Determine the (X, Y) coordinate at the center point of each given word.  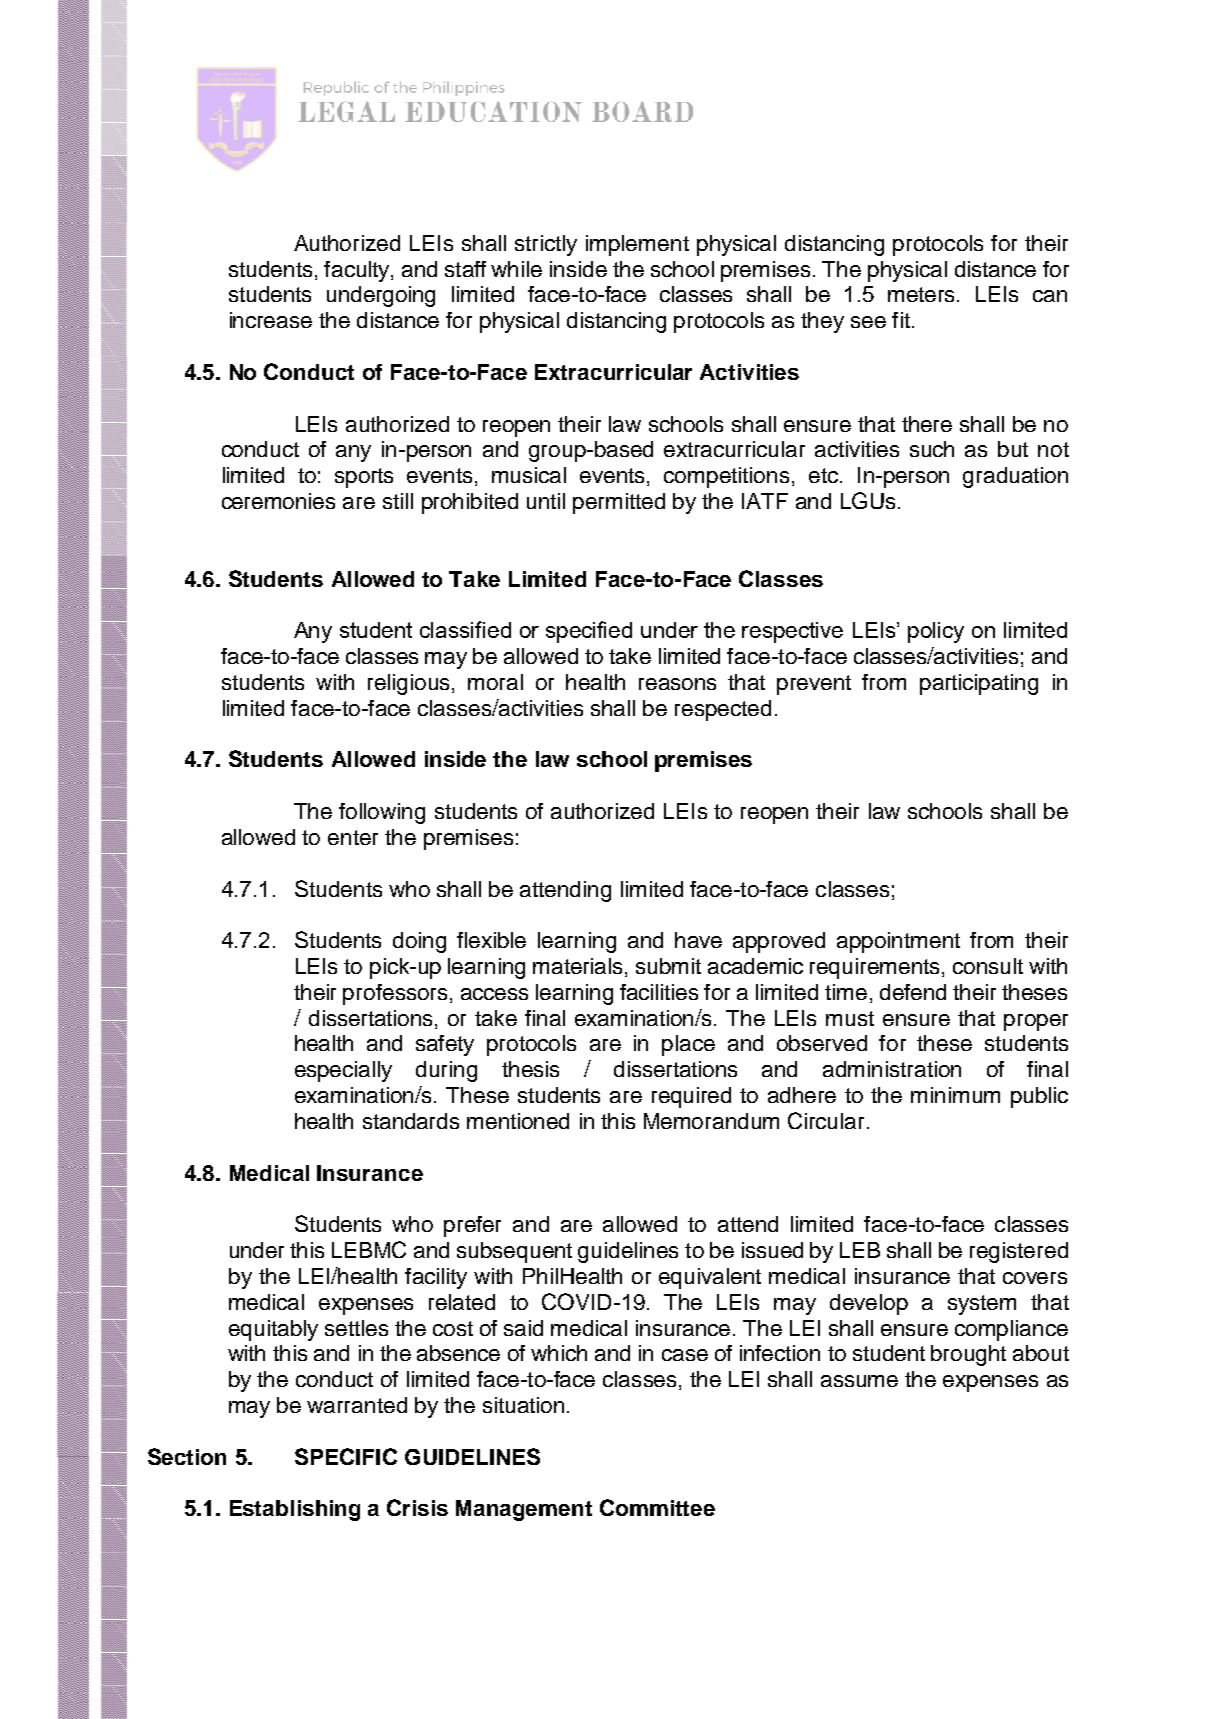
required (691, 1097)
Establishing (295, 1510)
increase (271, 320)
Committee (657, 1507)
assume (859, 1381)
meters (923, 294)
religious (410, 684)
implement (637, 245)
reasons (677, 684)
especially (343, 1071)
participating (979, 684)
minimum (955, 1095)
